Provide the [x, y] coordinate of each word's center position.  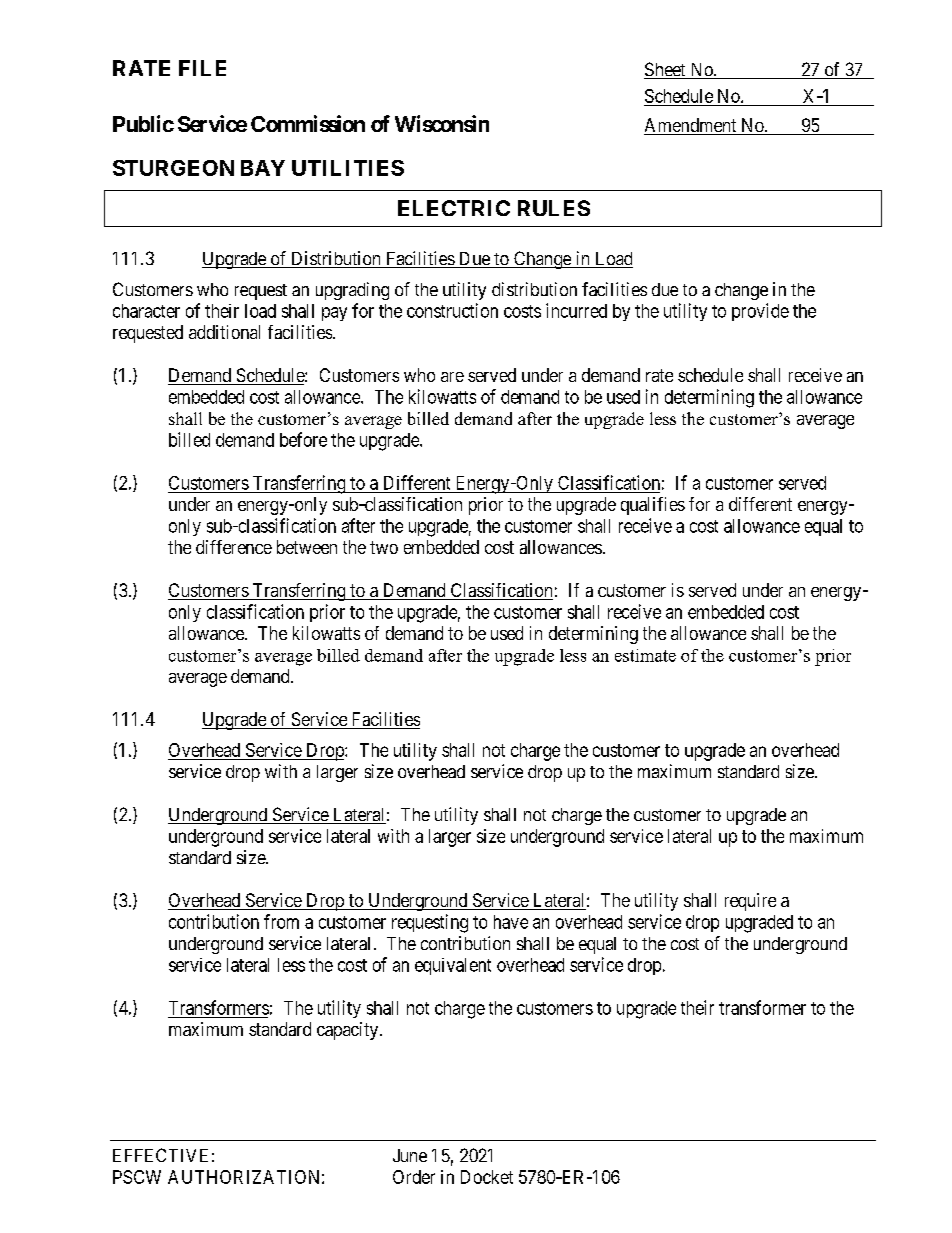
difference [234, 547]
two [384, 547]
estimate [645, 655]
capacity [349, 1031]
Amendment [691, 126]
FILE [202, 68]
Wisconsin [442, 123]
